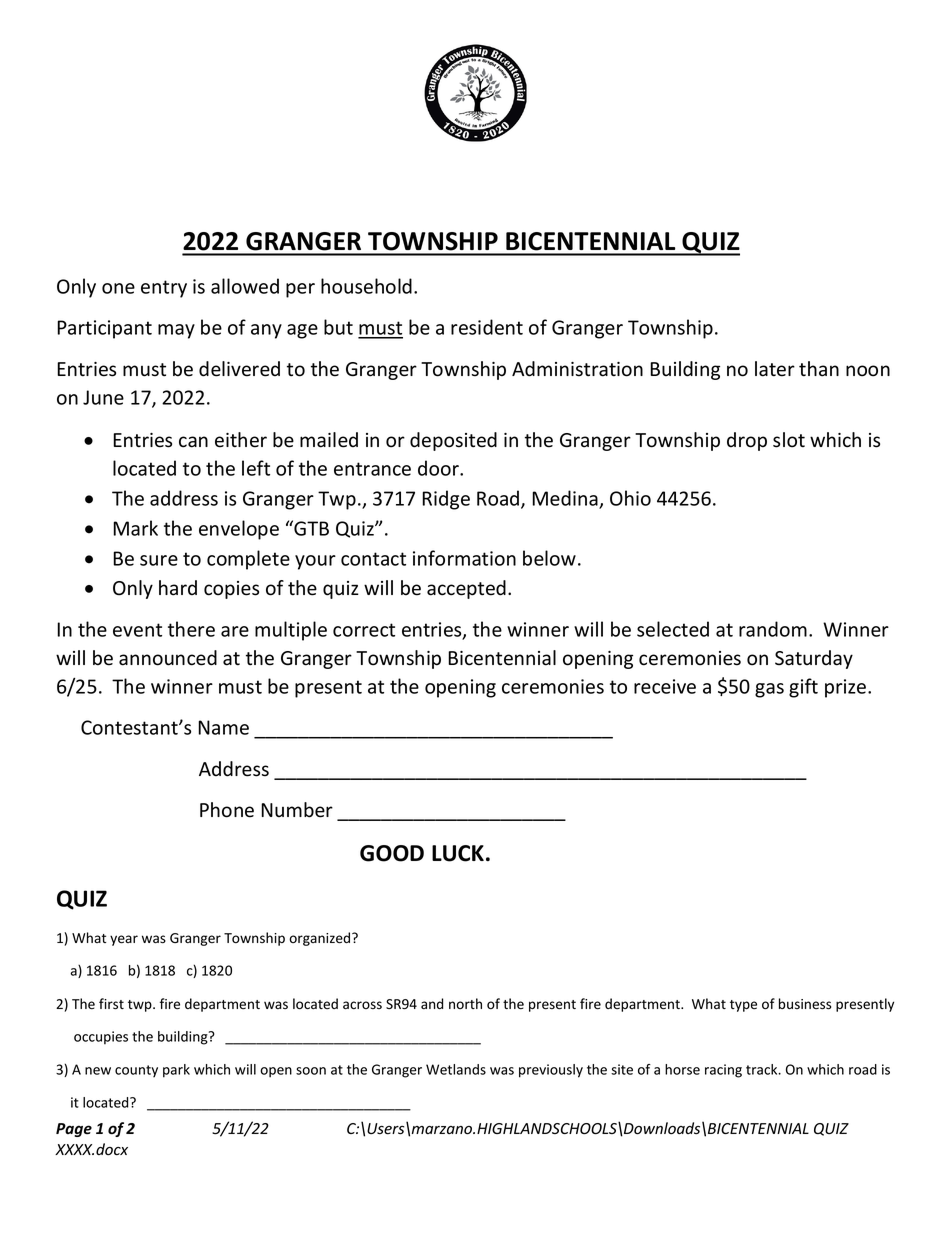  What do you see at coordinates (466, 589) in the image?
I see `accepted` at bounding box center [466, 589].
